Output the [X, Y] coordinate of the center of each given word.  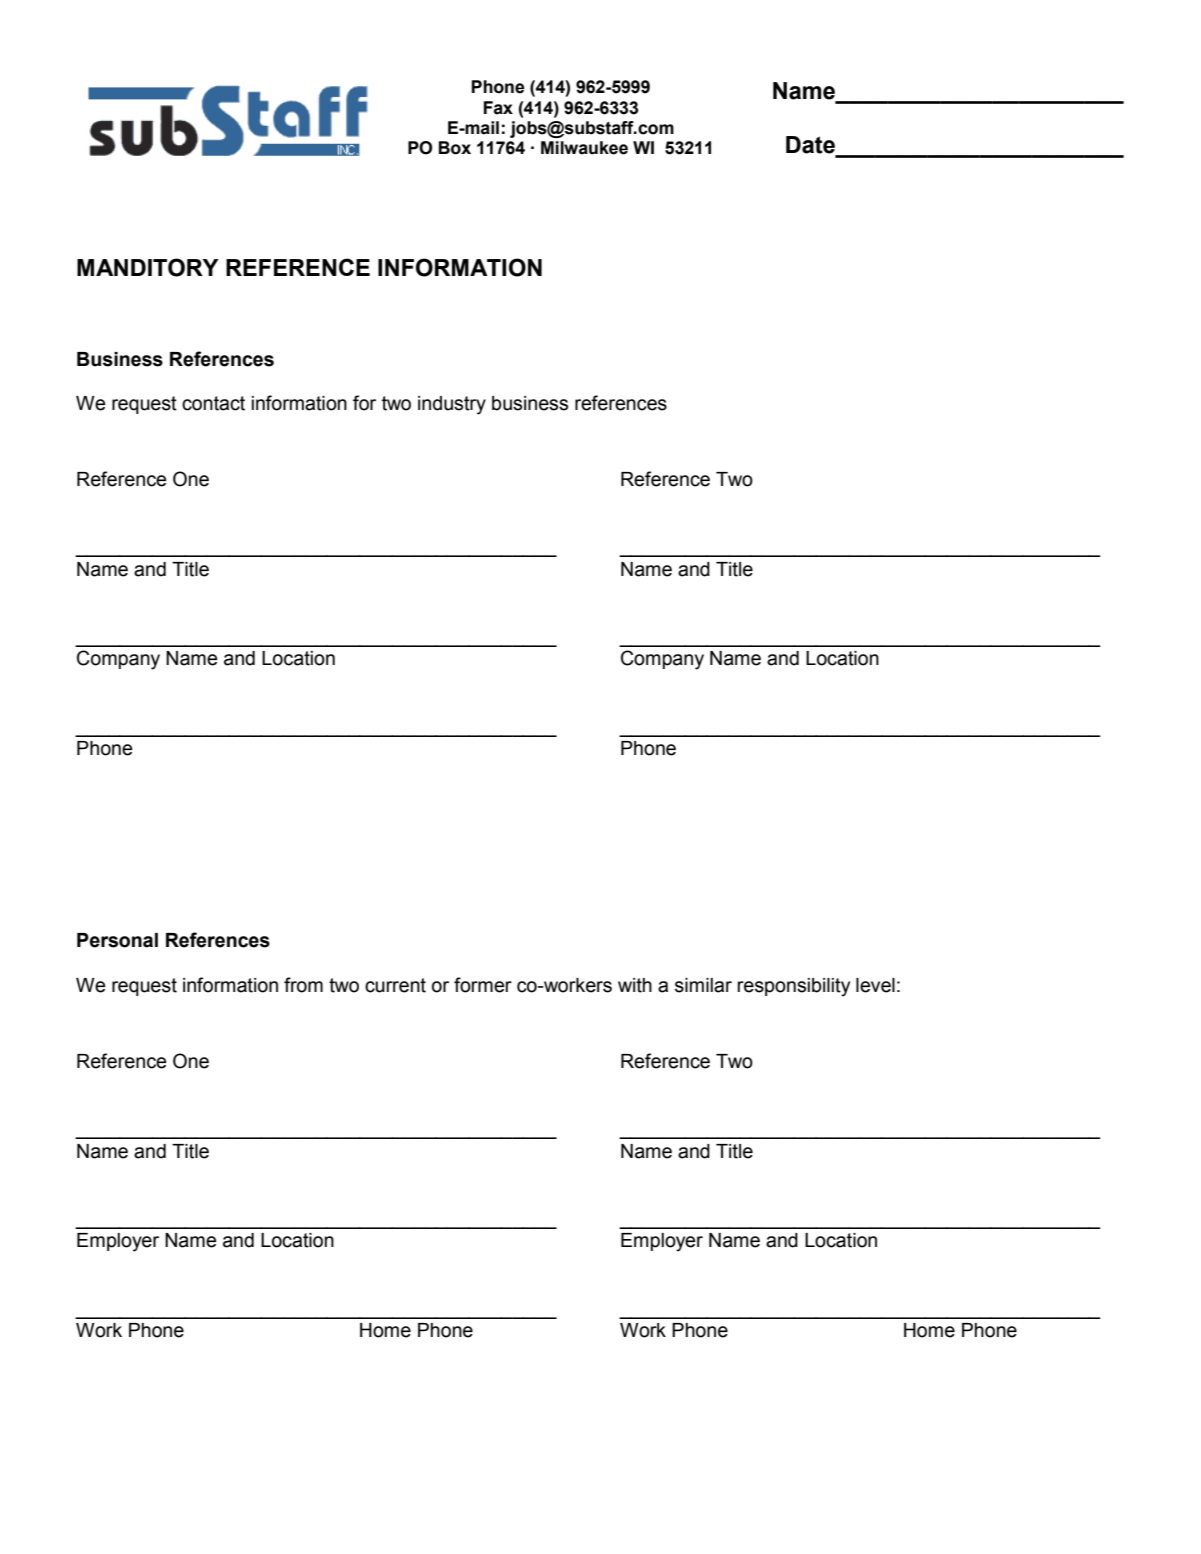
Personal [117, 940]
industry [452, 405]
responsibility [794, 987]
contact [213, 403]
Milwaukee [584, 148]
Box [455, 148]
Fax [498, 108]
